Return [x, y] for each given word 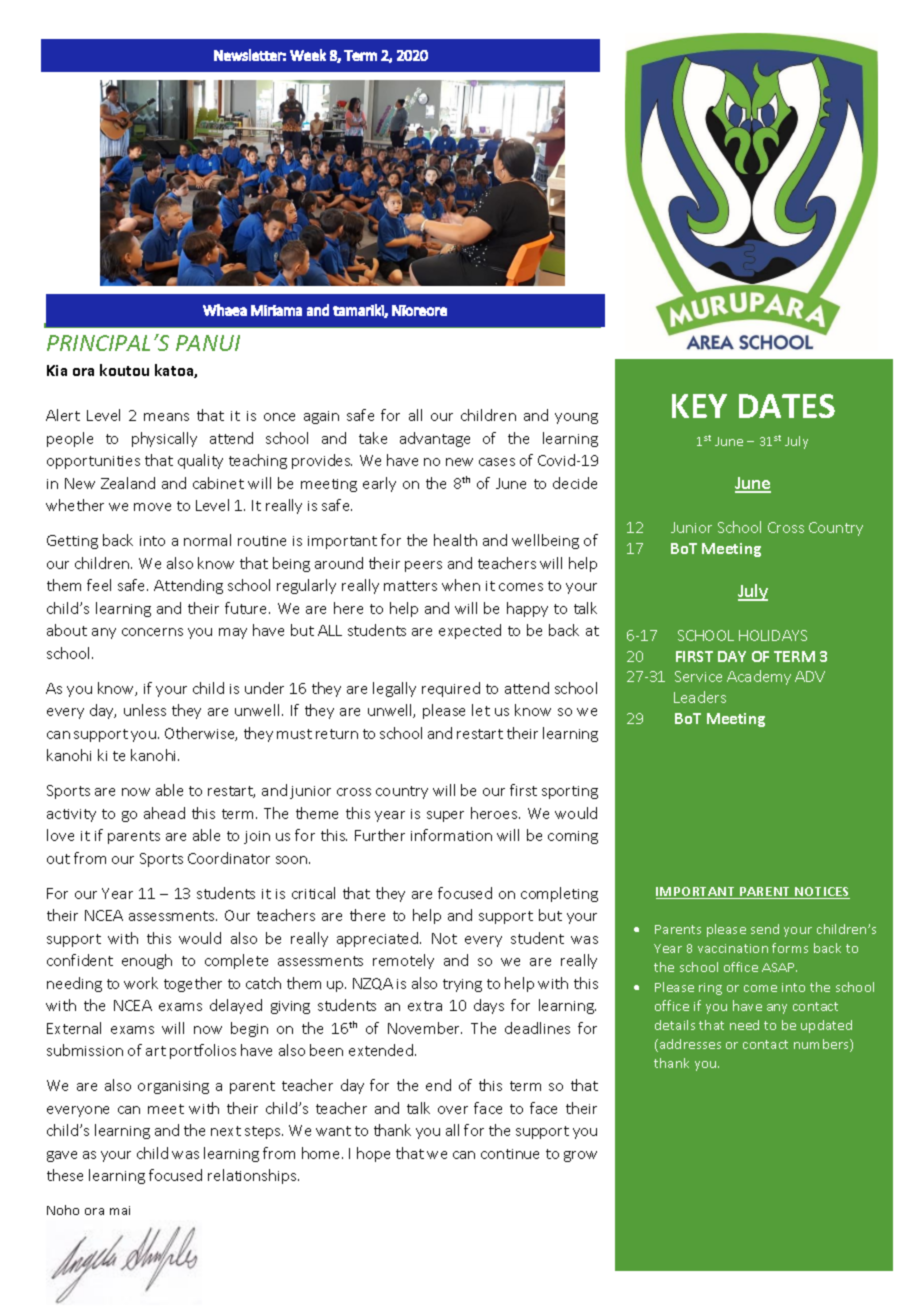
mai [120, 1210]
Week [308, 55]
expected [470, 631]
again [321, 417]
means [166, 417]
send [765, 929]
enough [147, 961]
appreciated [379, 939]
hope [373, 1154]
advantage [435, 439]
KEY [699, 406]
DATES [787, 406]
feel [99, 585]
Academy [759, 677]
